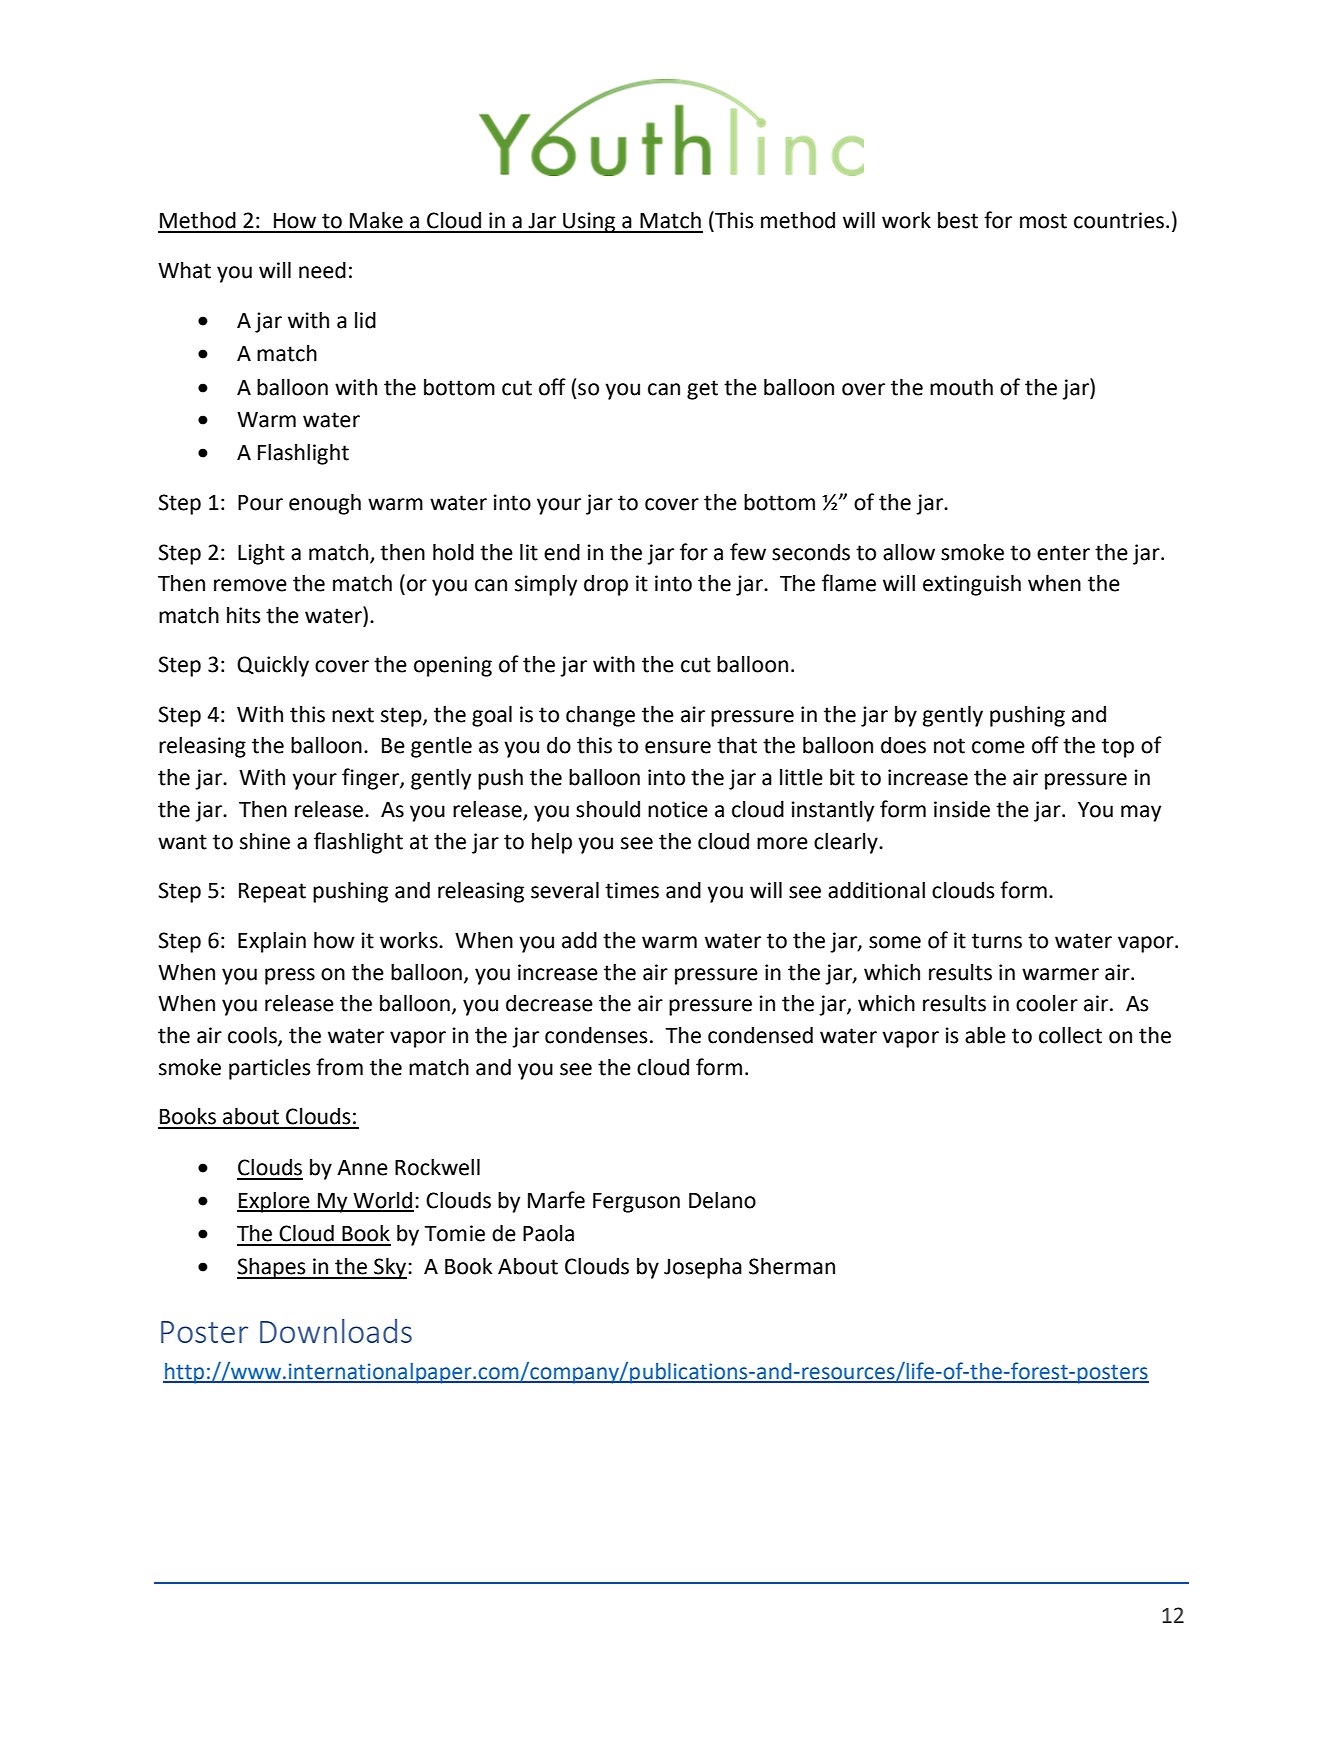  What do you see at coordinates (265, 841) in the screenshot?
I see `shine` at bounding box center [265, 841].
